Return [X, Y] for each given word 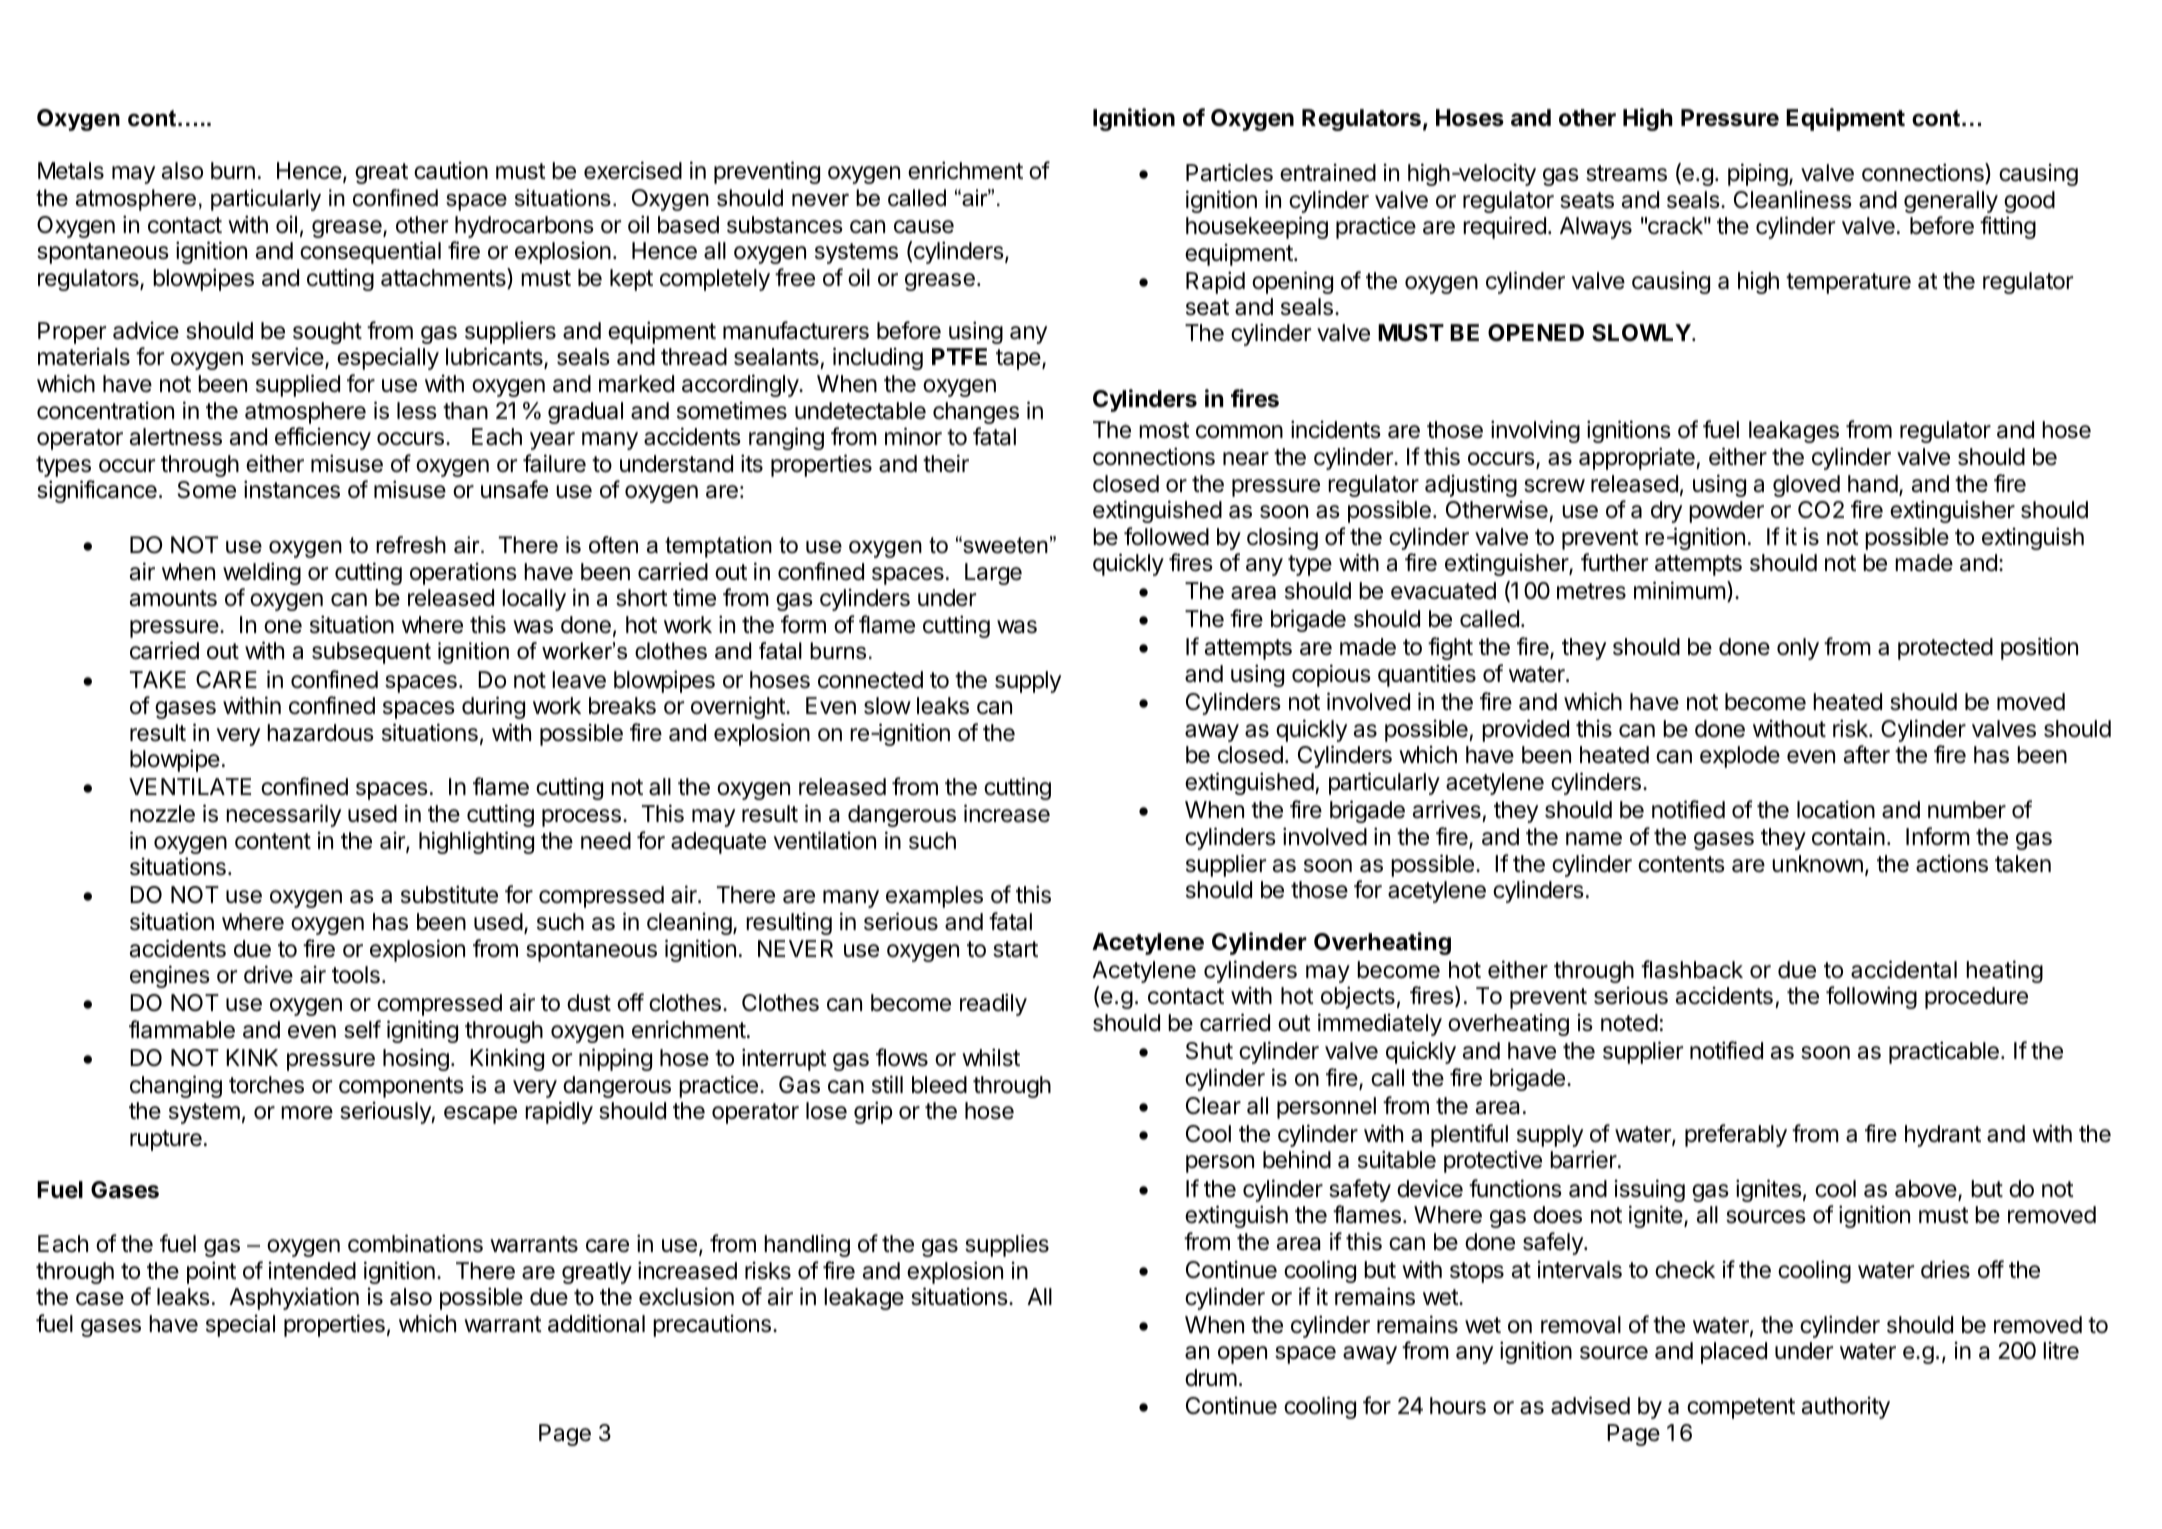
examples [934, 897]
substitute [449, 894]
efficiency [323, 438]
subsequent [371, 653]
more [307, 1113]
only [1798, 649]
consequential [370, 252]
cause [924, 227]
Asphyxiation [294, 1298]
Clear [1213, 1106]
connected [870, 680]
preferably [1736, 1135]
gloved [1806, 486]
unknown [1817, 864]
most [1164, 430]
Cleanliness [1793, 199]
